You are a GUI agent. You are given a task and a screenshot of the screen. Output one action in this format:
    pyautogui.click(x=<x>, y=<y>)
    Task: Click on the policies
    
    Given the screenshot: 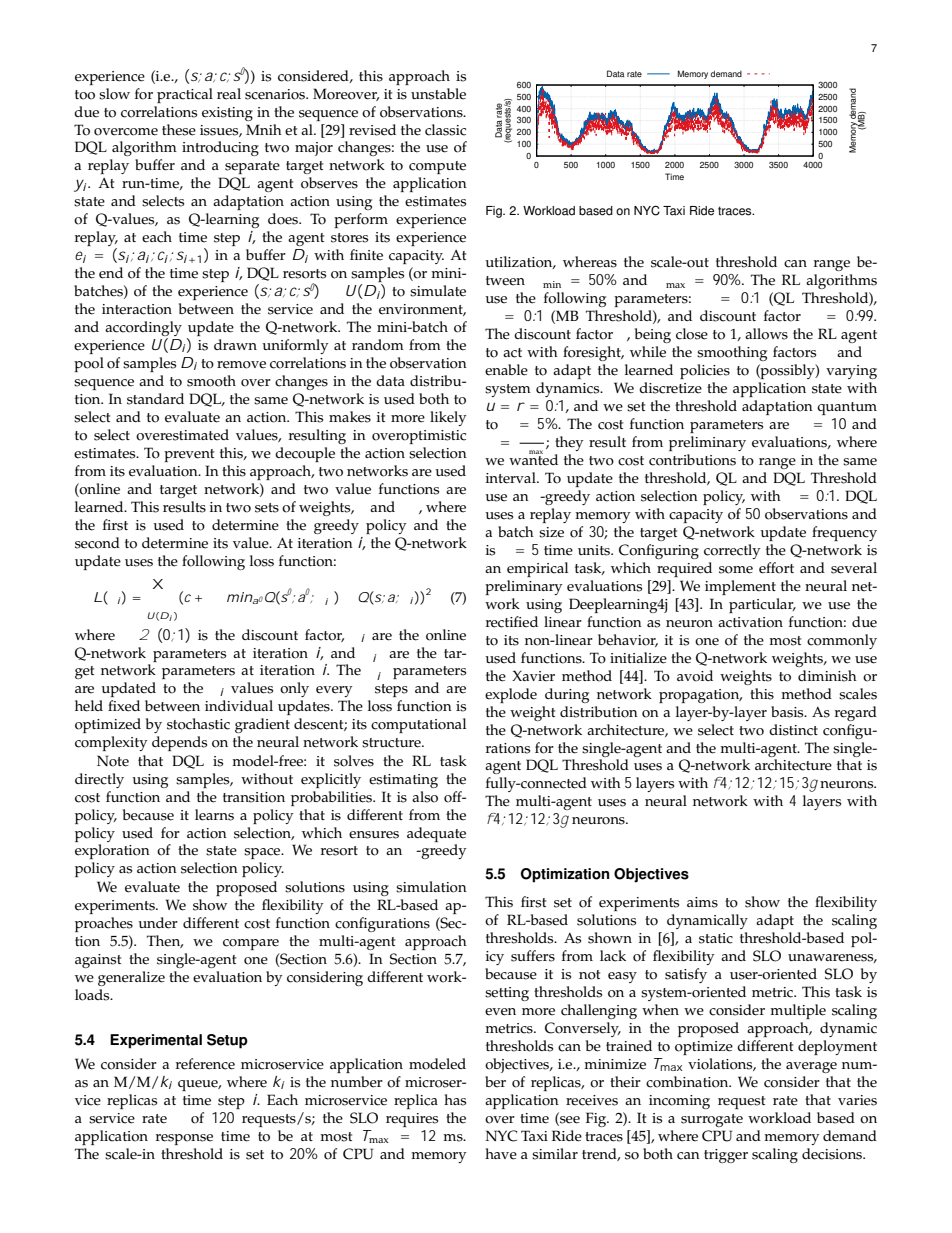 What is the action you would take?
    pyautogui.click(x=705, y=371)
